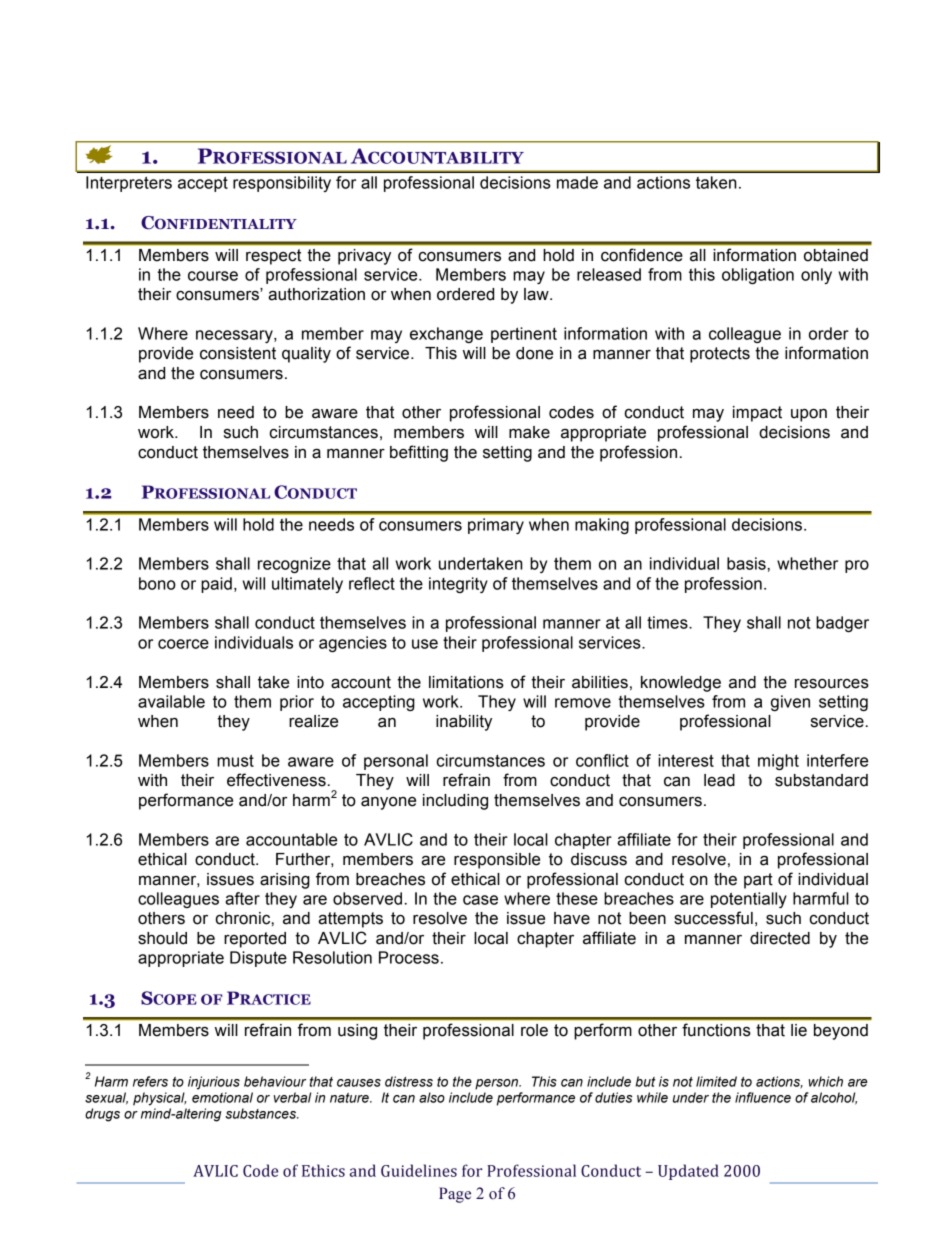 The height and width of the page is (1233, 952). What do you see at coordinates (129, 184) in the page?
I see `Interpreters` at bounding box center [129, 184].
